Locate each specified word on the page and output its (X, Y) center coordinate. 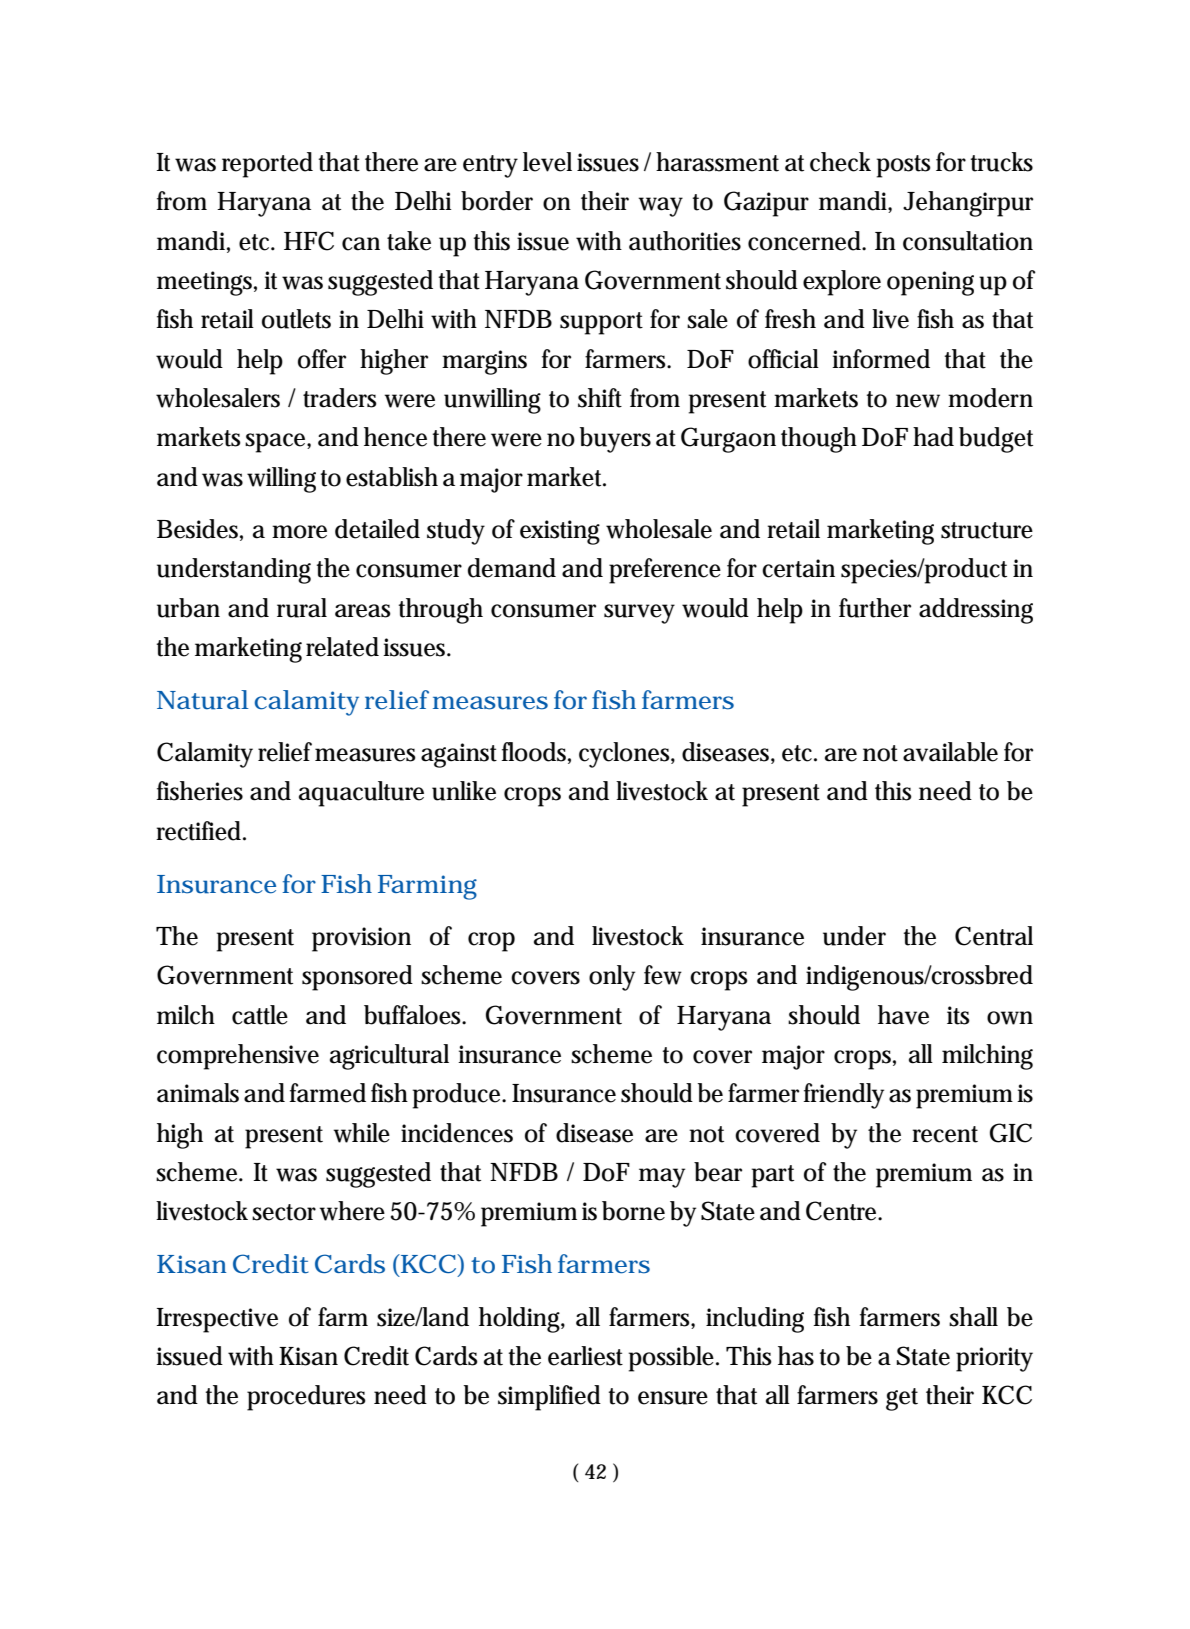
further (875, 608)
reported (267, 165)
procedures (306, 1398)
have (903, 1015)
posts (904, 166)
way (660, 207)
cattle (260, 1015)
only (612, 978)
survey (639, 614)
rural (302, 608)
